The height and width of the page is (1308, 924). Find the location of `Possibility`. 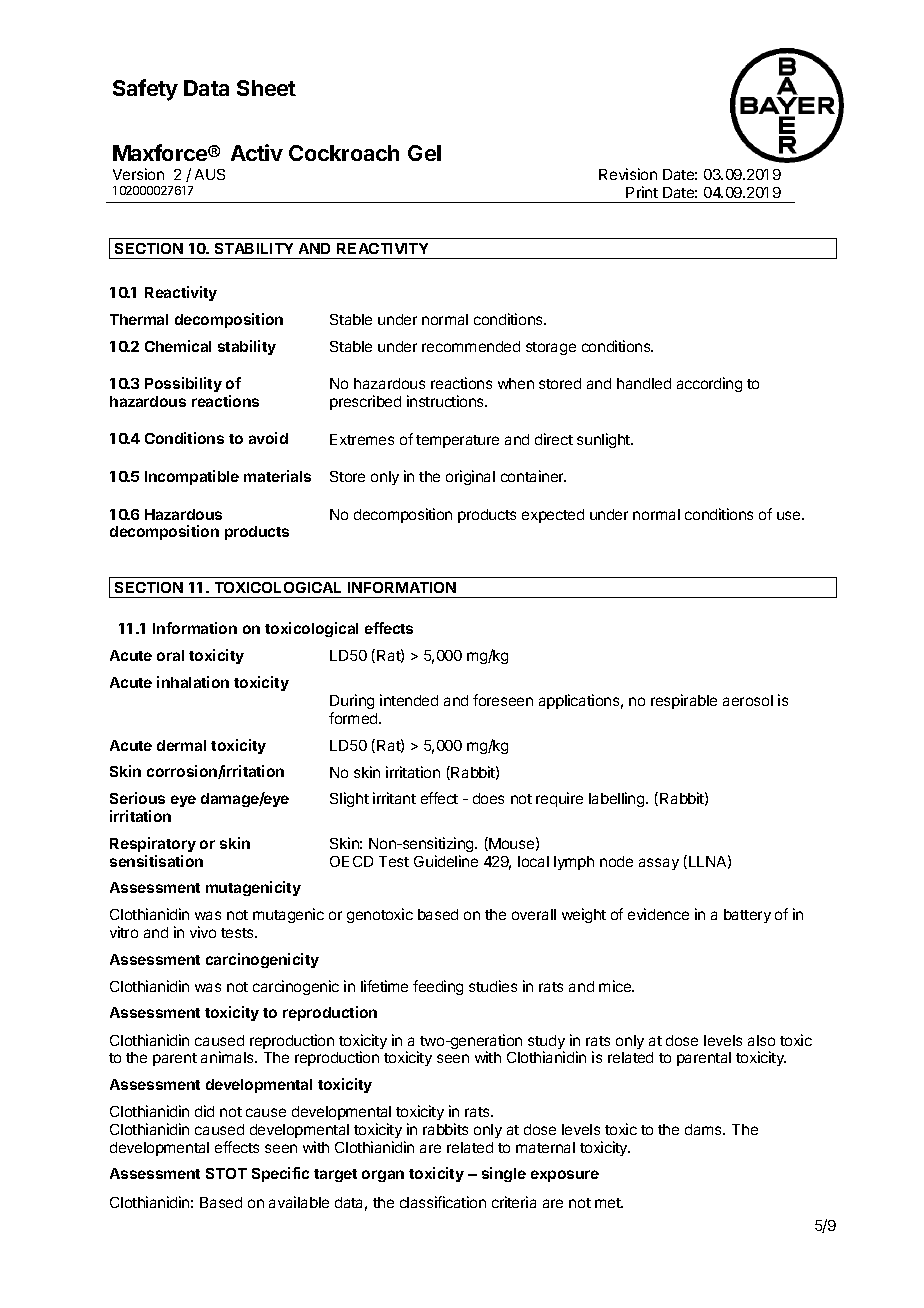

Possibility is located at coordinates (183, 384).
